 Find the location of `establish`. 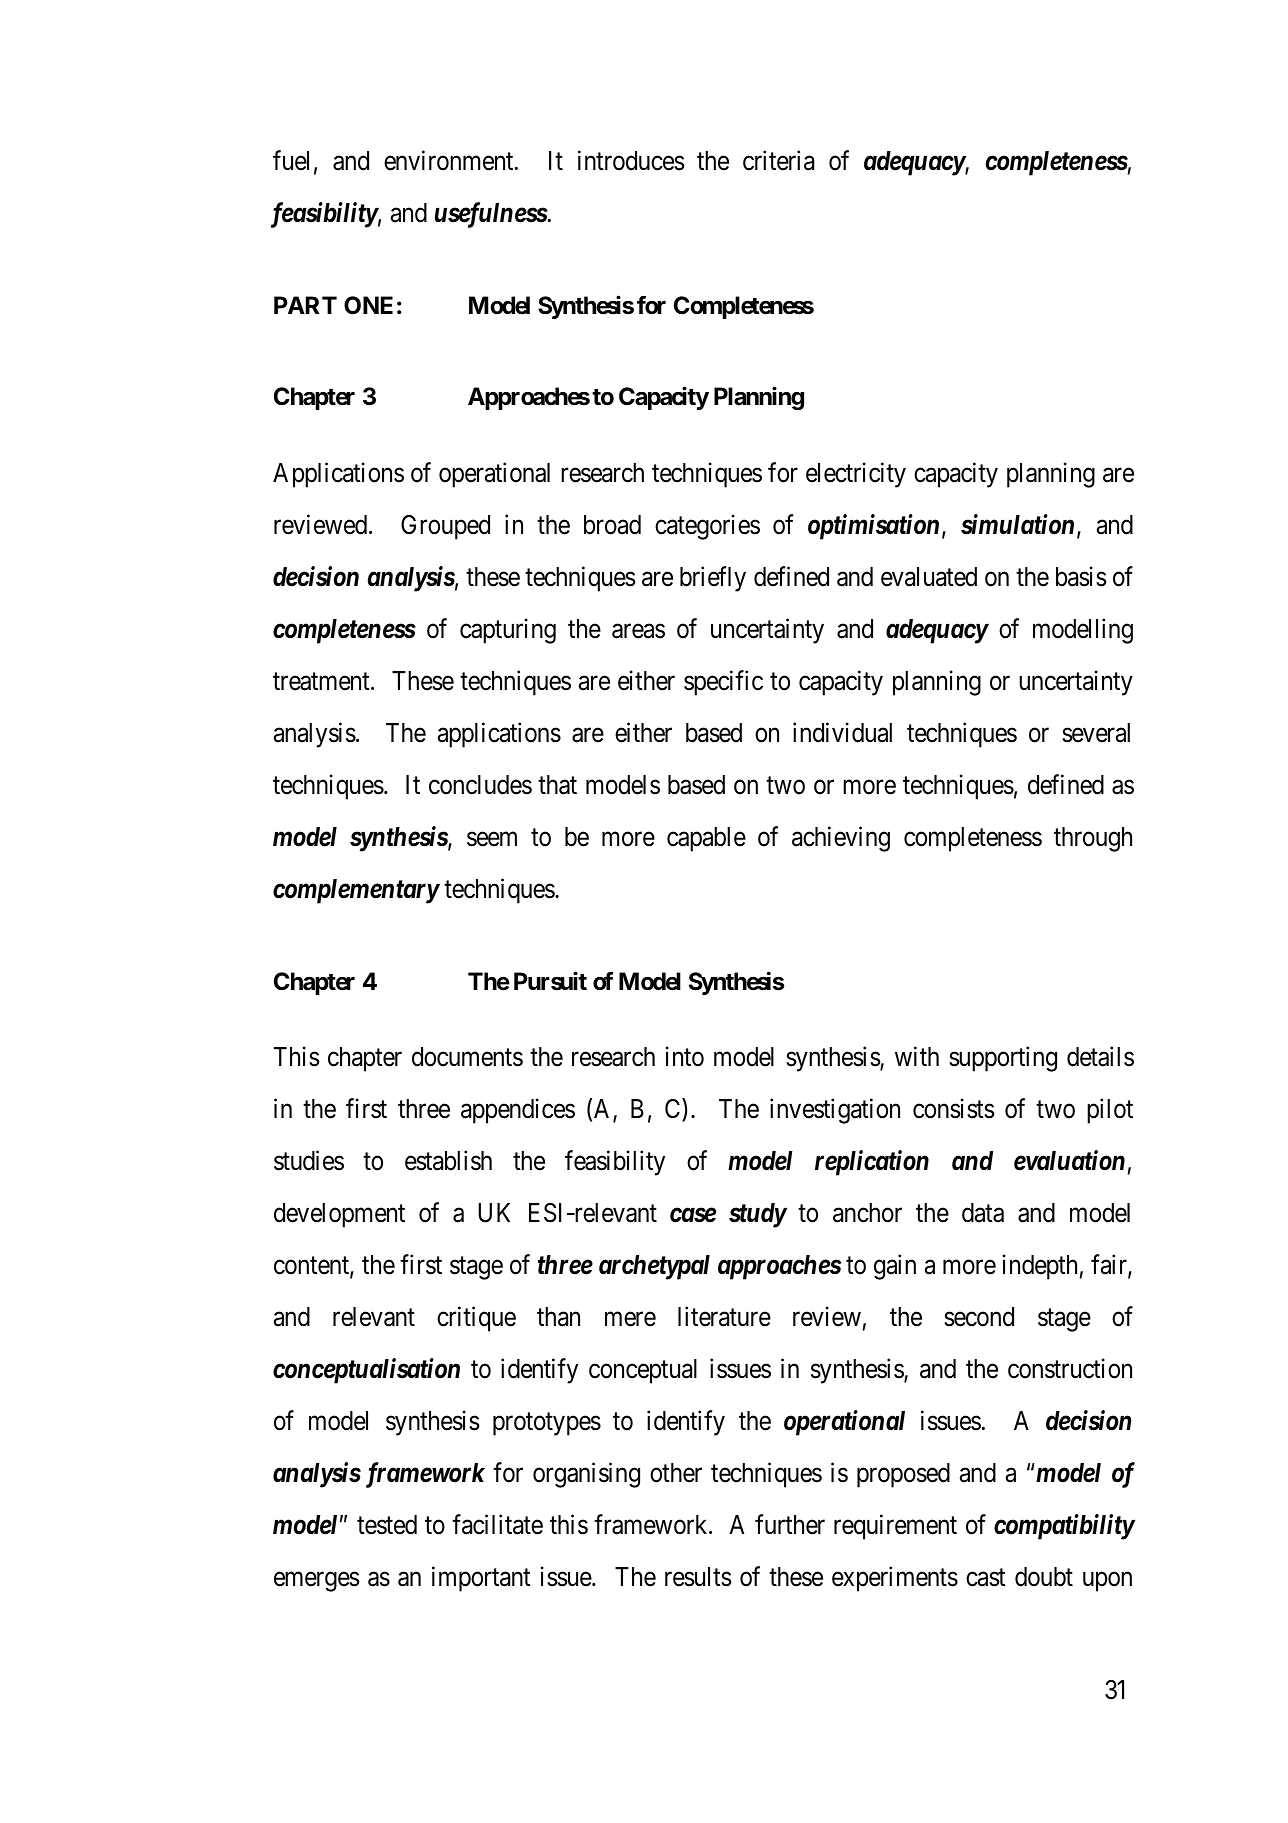

establish is located at coordinates (448, 1161).
